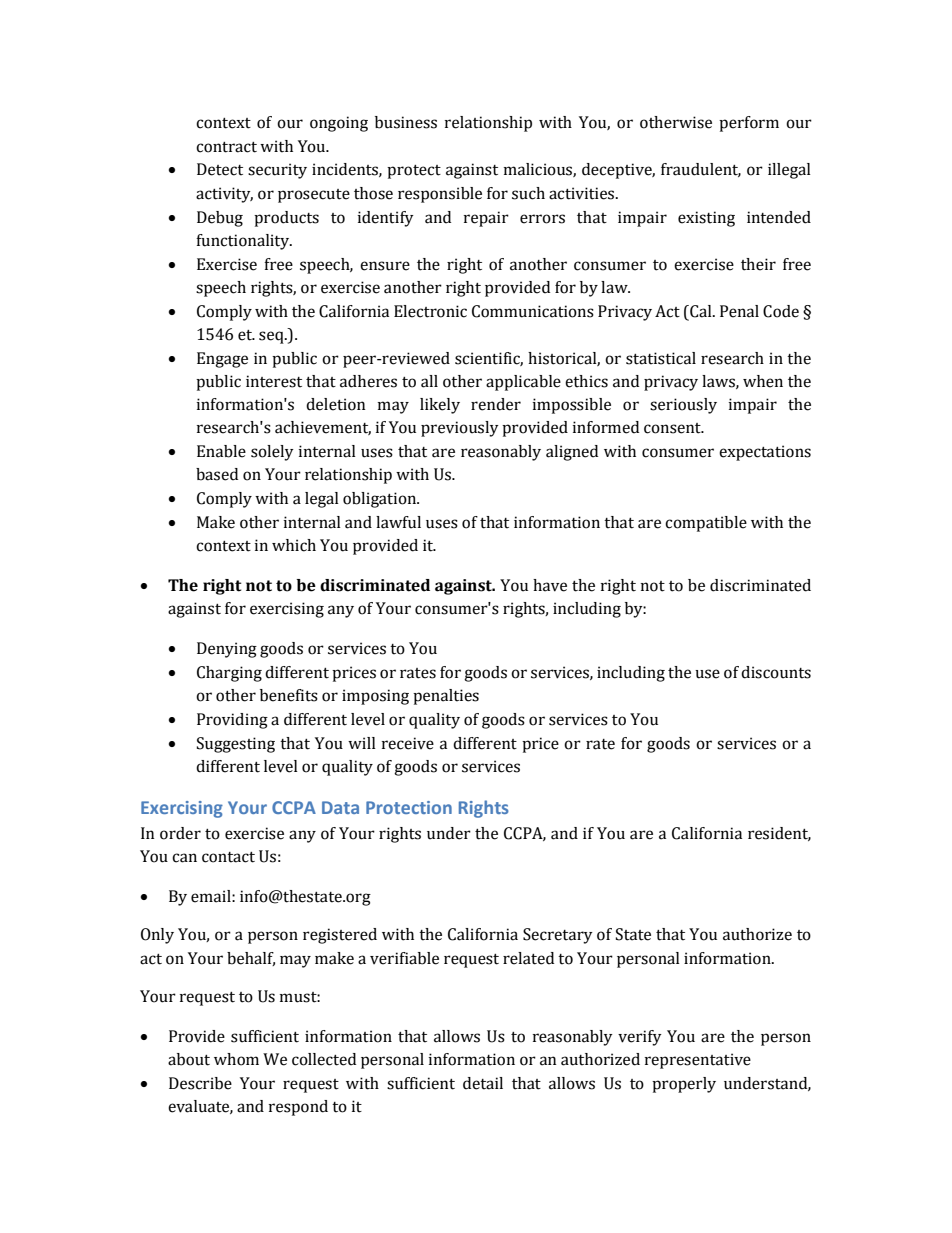 This screenshot has height=1233, width=952. Describe the element at coordinates (550, 585) in the screenshot. I see `have` at that location.
